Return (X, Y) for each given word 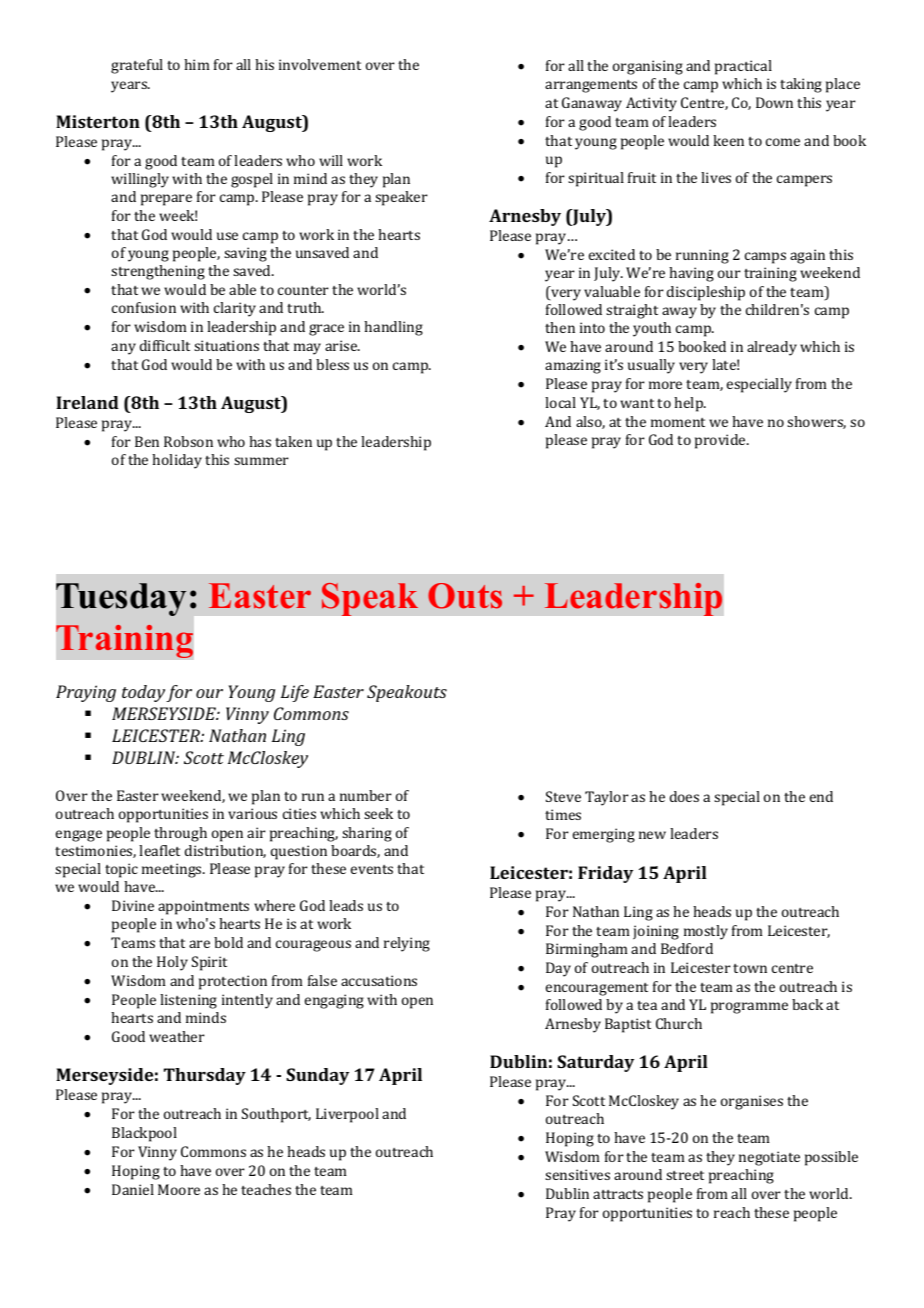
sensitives (577, 1174)
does (684, 796)
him (197, 64)
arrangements (591, 86)
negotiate (769, 1158)
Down (774, 102)
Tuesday (121, 599)
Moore (179, 1189)
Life (295, 693)
